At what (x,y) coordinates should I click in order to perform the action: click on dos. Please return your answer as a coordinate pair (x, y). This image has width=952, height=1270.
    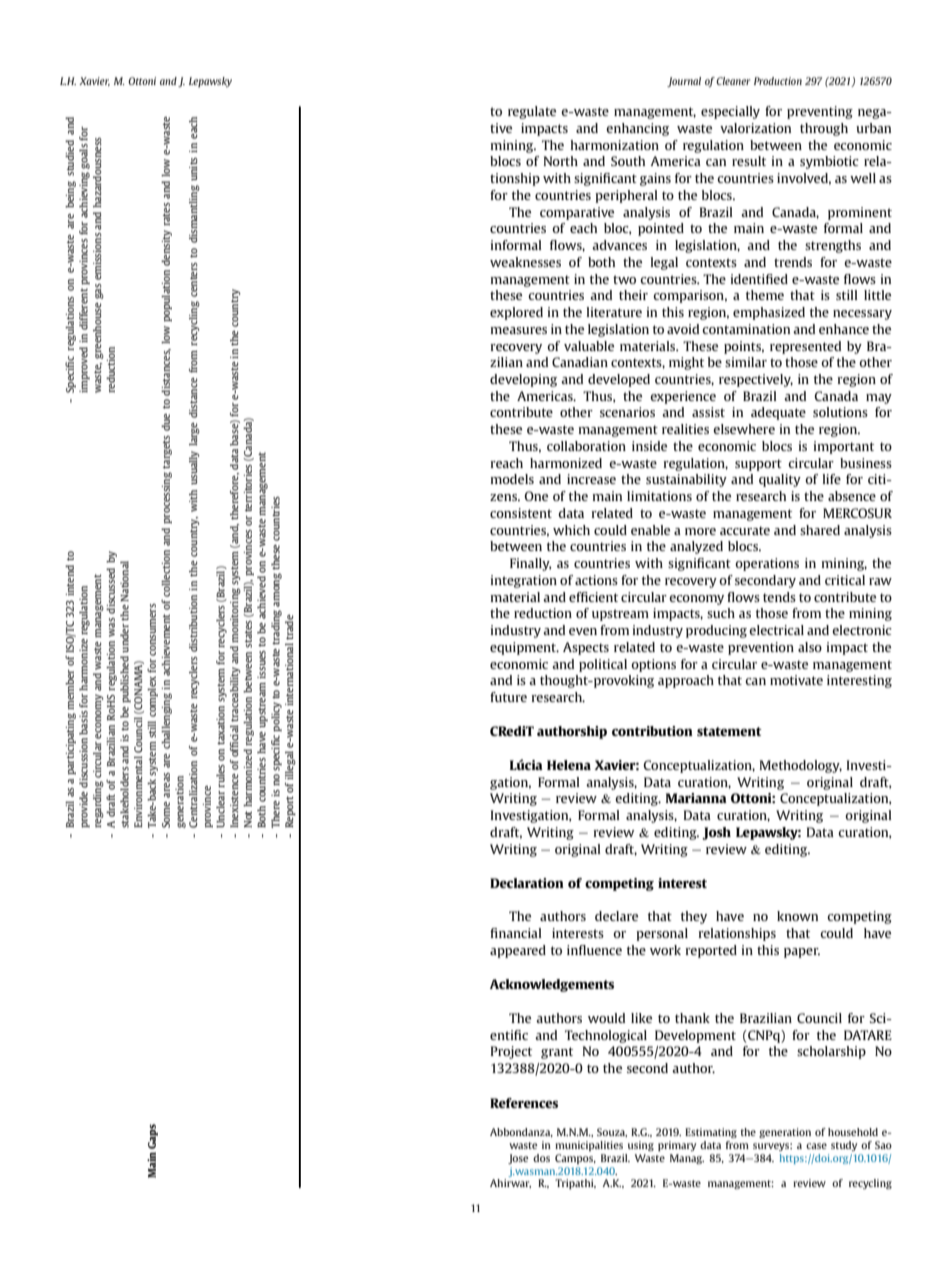
    Looking at the image, I should click on (541, 1158).
